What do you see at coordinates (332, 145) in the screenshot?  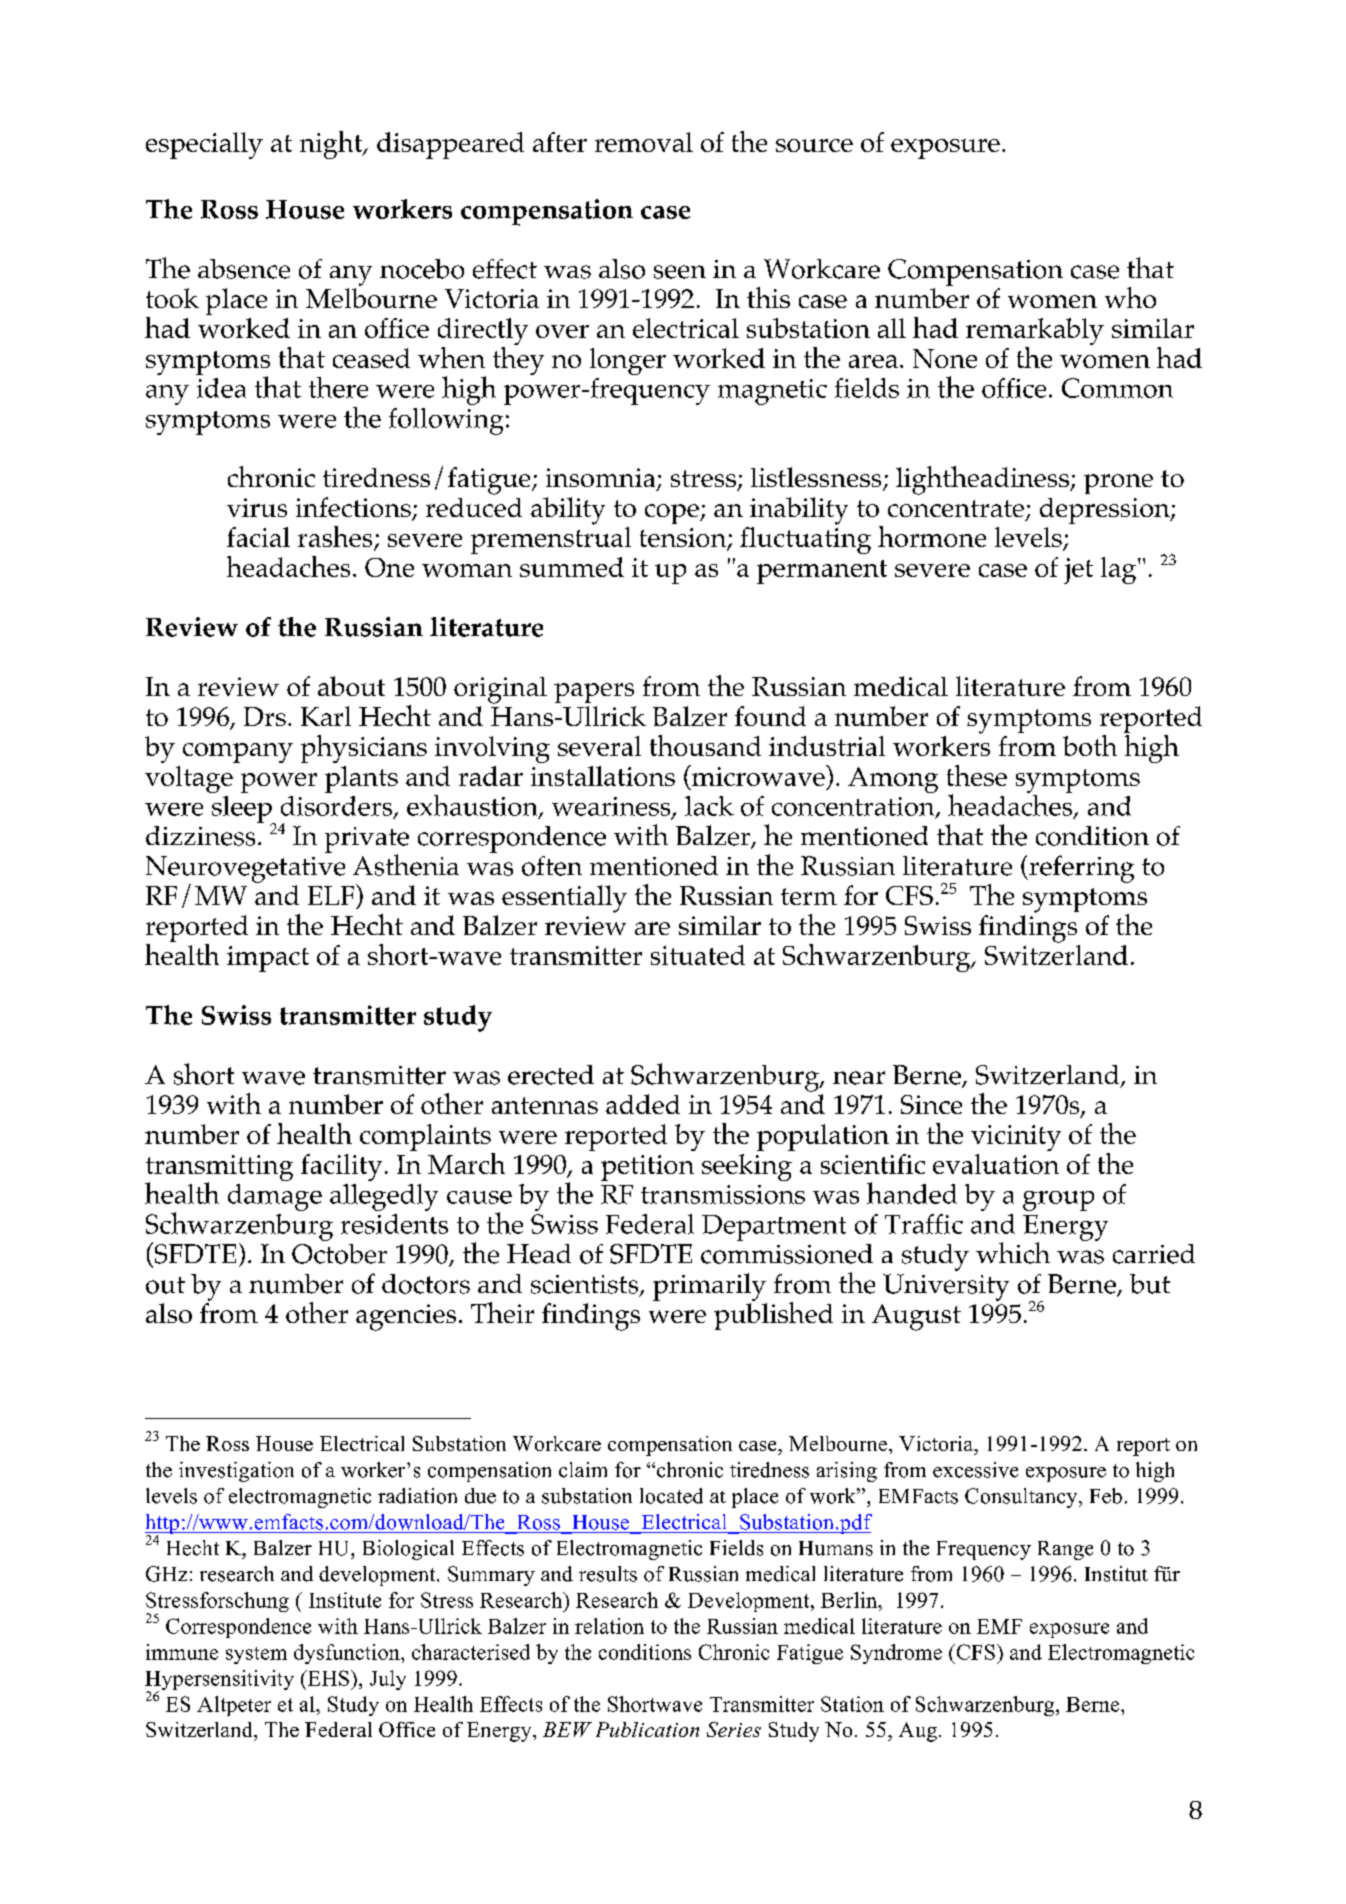 I see `night` at bounding box center [332, 145].
